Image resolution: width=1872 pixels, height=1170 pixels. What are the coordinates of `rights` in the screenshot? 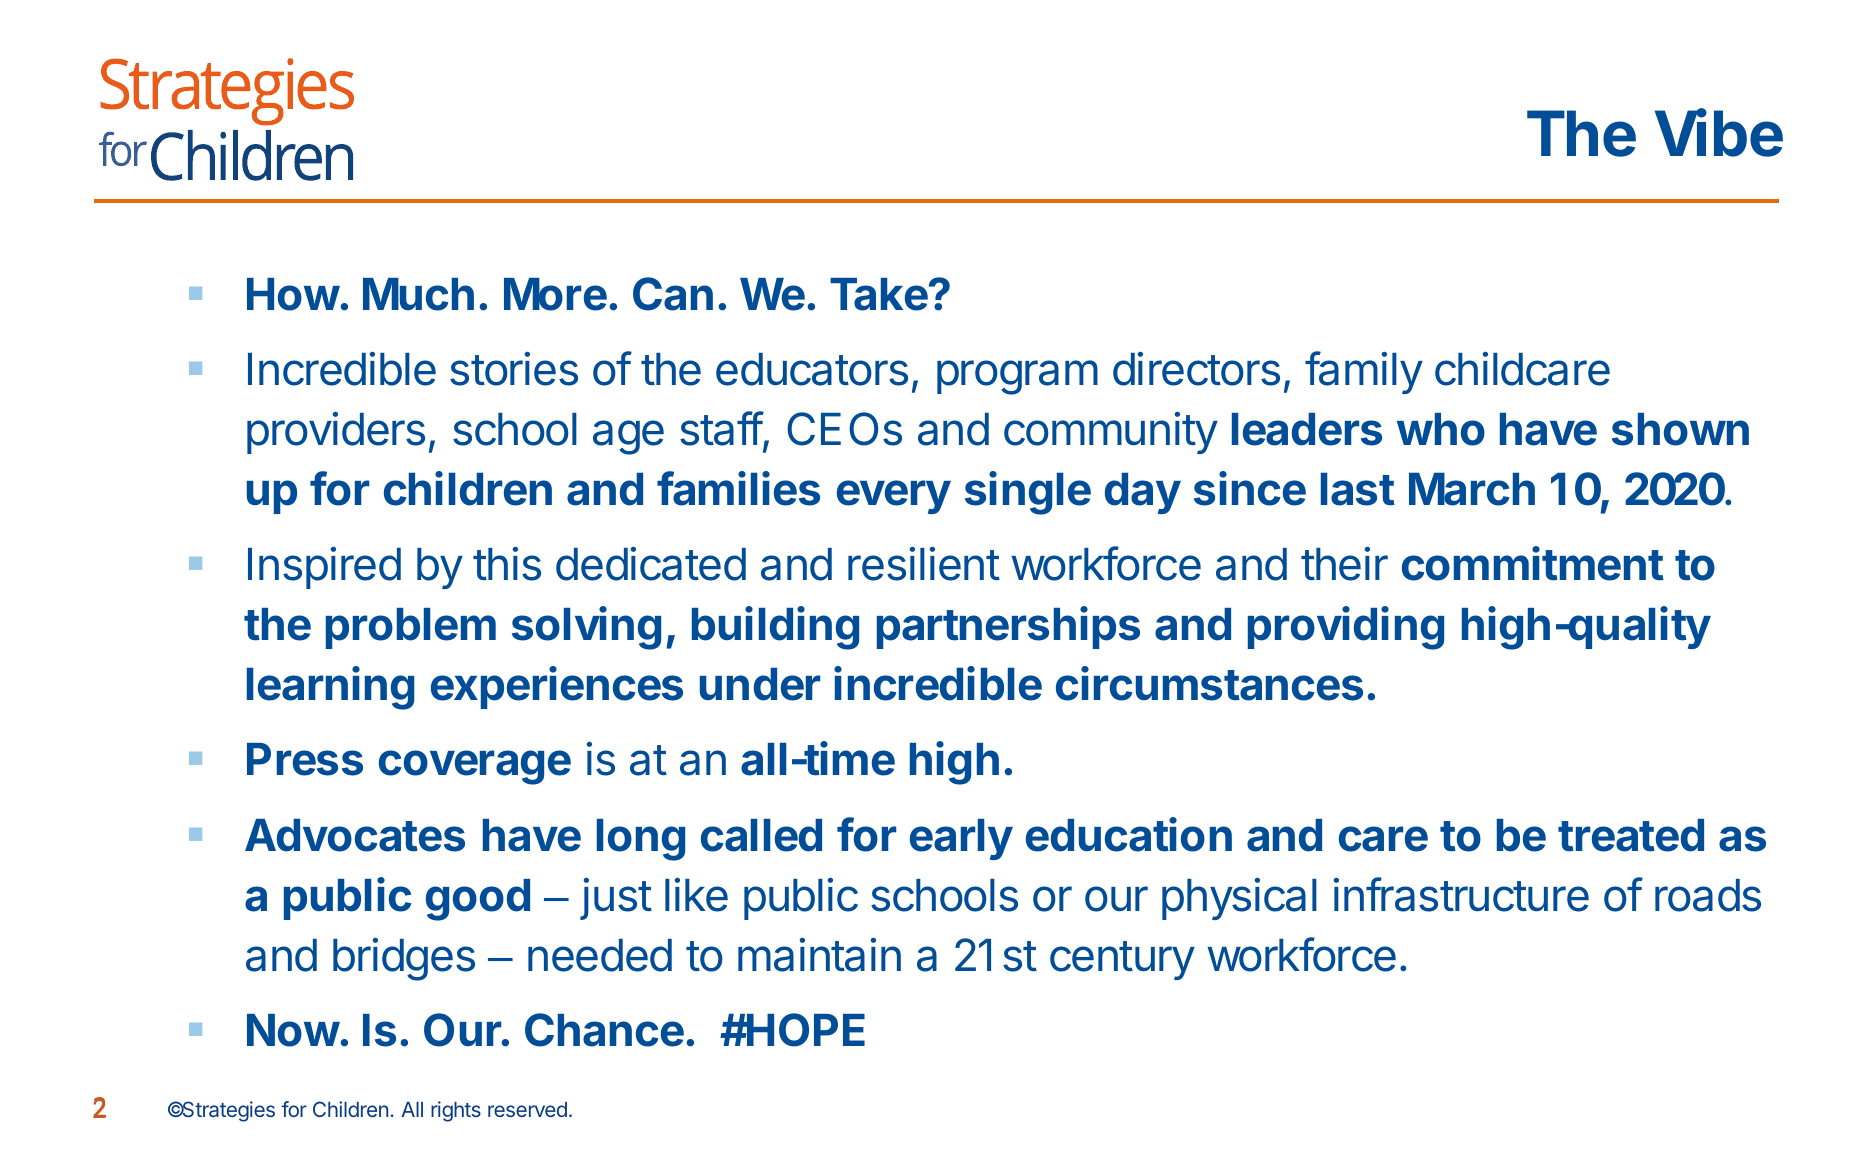 It's located at (456, 1111).
